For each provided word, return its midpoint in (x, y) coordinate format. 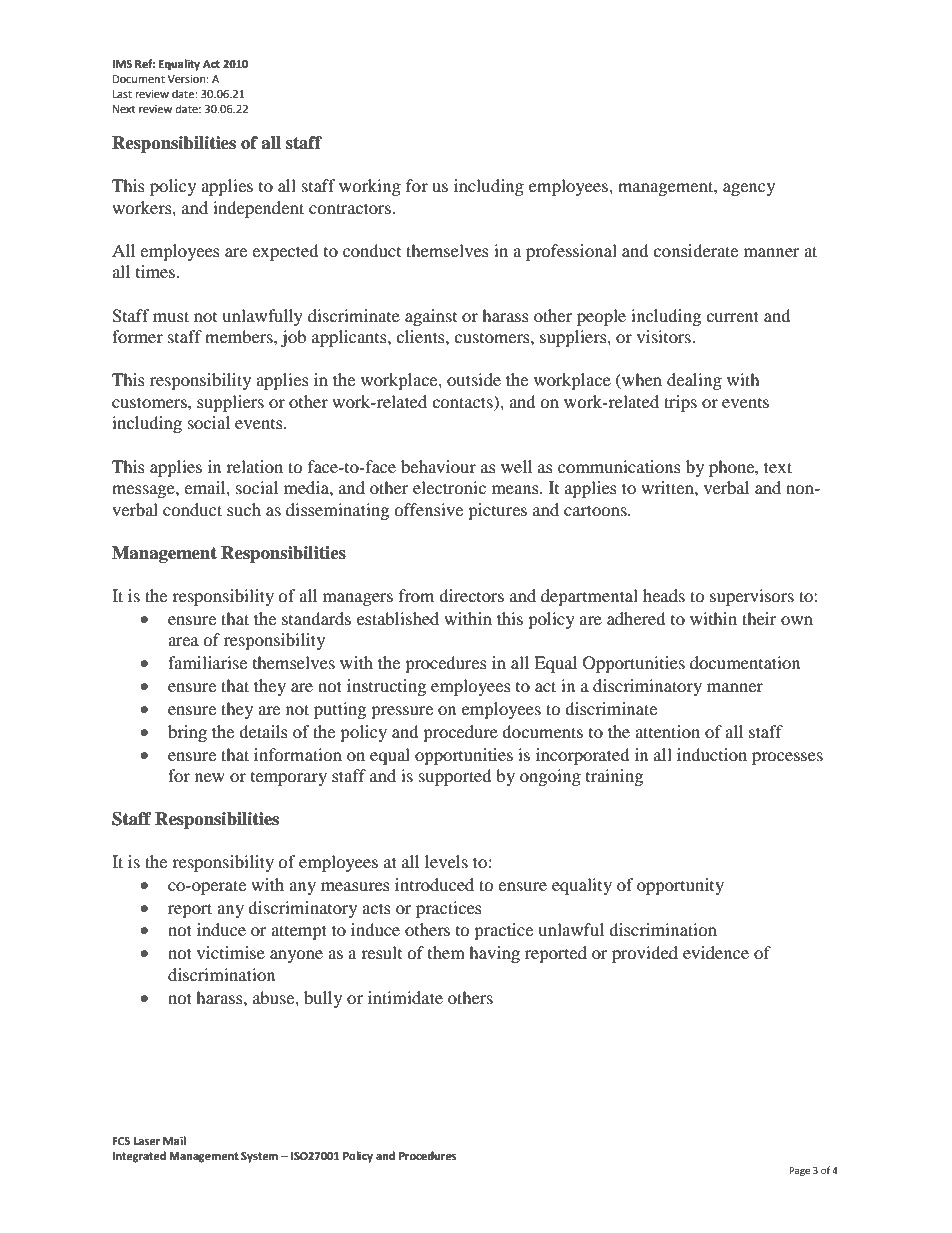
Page (799, 1171)
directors (471, 595)
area (183, 641)
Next (124, 109)
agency (749, 189)
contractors (350, 208)
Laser (146, 1141)
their (759, 618)
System (259, 1157)
